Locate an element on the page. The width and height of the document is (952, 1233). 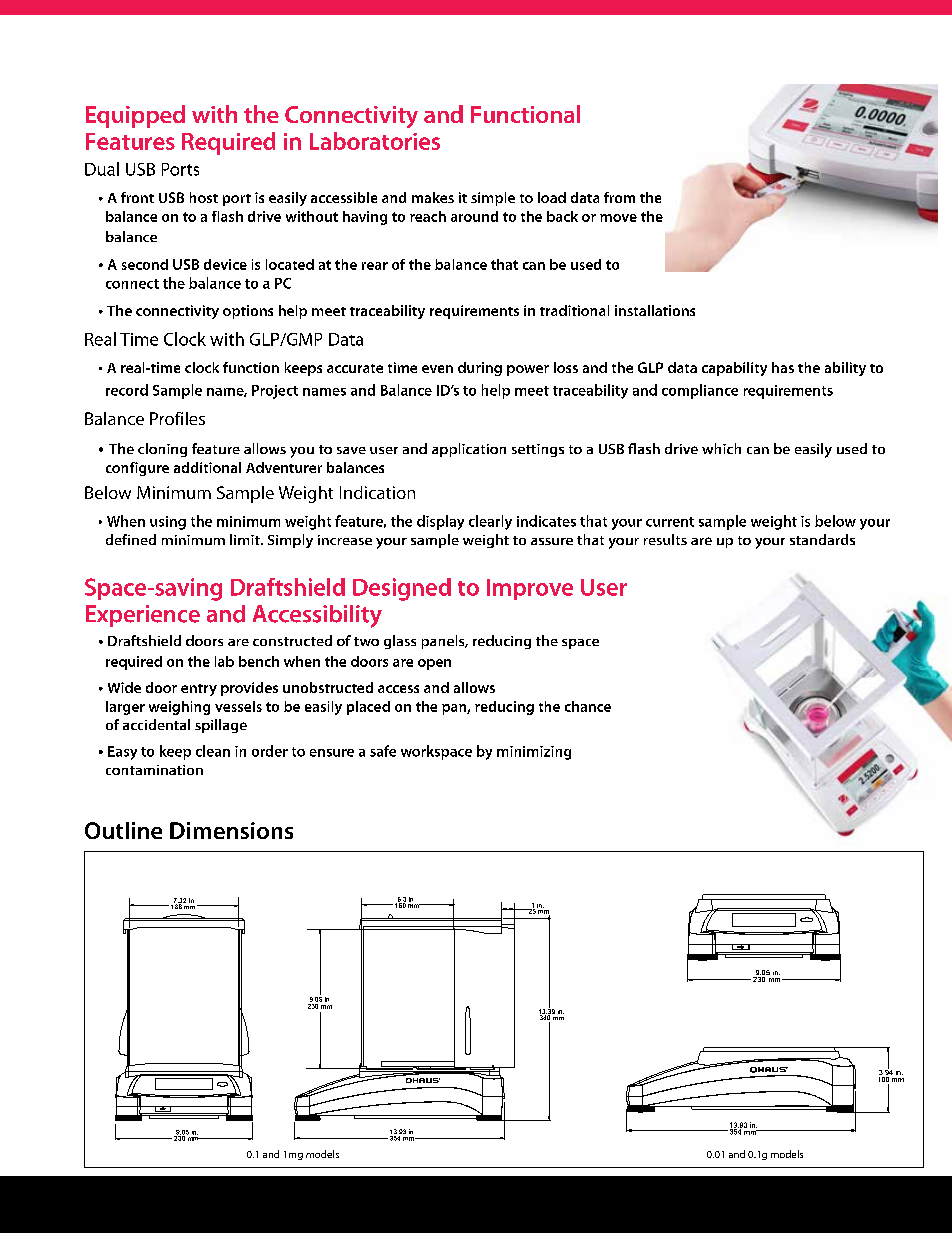
additional is located at coordinates (207, 467).
